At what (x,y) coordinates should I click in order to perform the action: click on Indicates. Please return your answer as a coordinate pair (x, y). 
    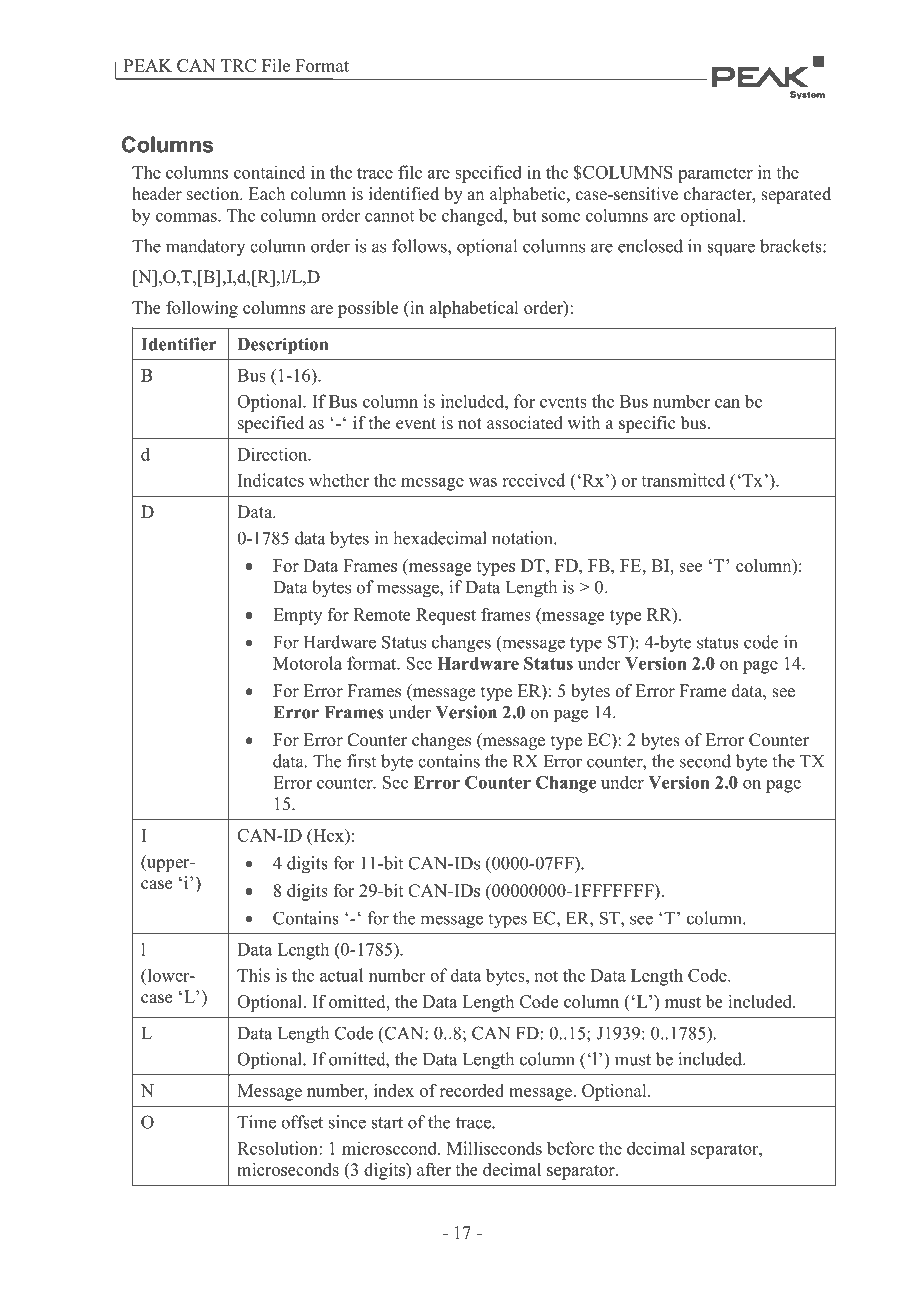
    Looking at the image, I should click on (271, 480).
